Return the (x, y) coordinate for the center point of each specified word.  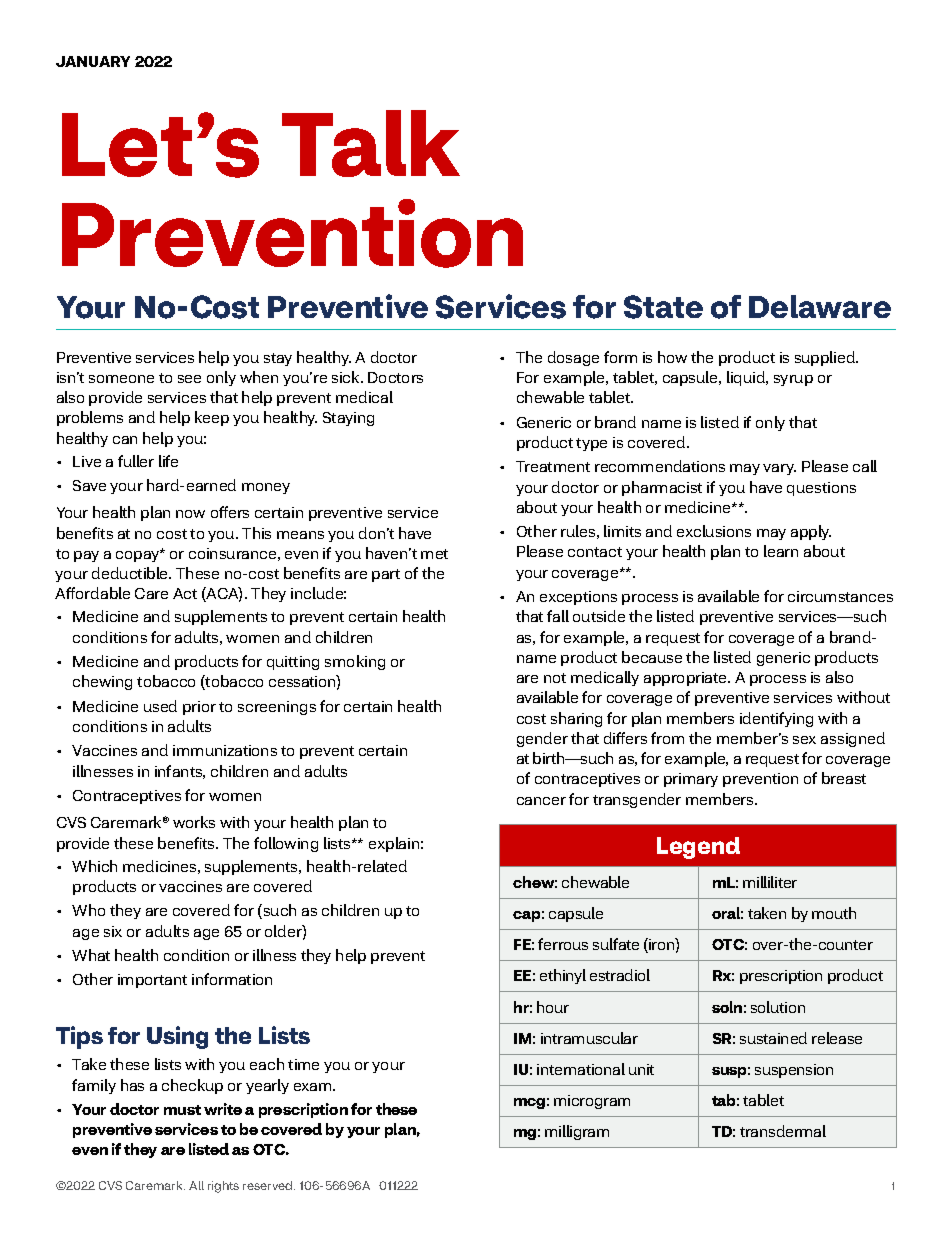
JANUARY (93, 61)
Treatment (553, 466)
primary (691, 780)
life (168, 461)
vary (779, 469)
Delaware (820, 306)
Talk (371, 143)
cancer (541, 801)
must (182, 1110)
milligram (577, 1132)
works (194, 822)
